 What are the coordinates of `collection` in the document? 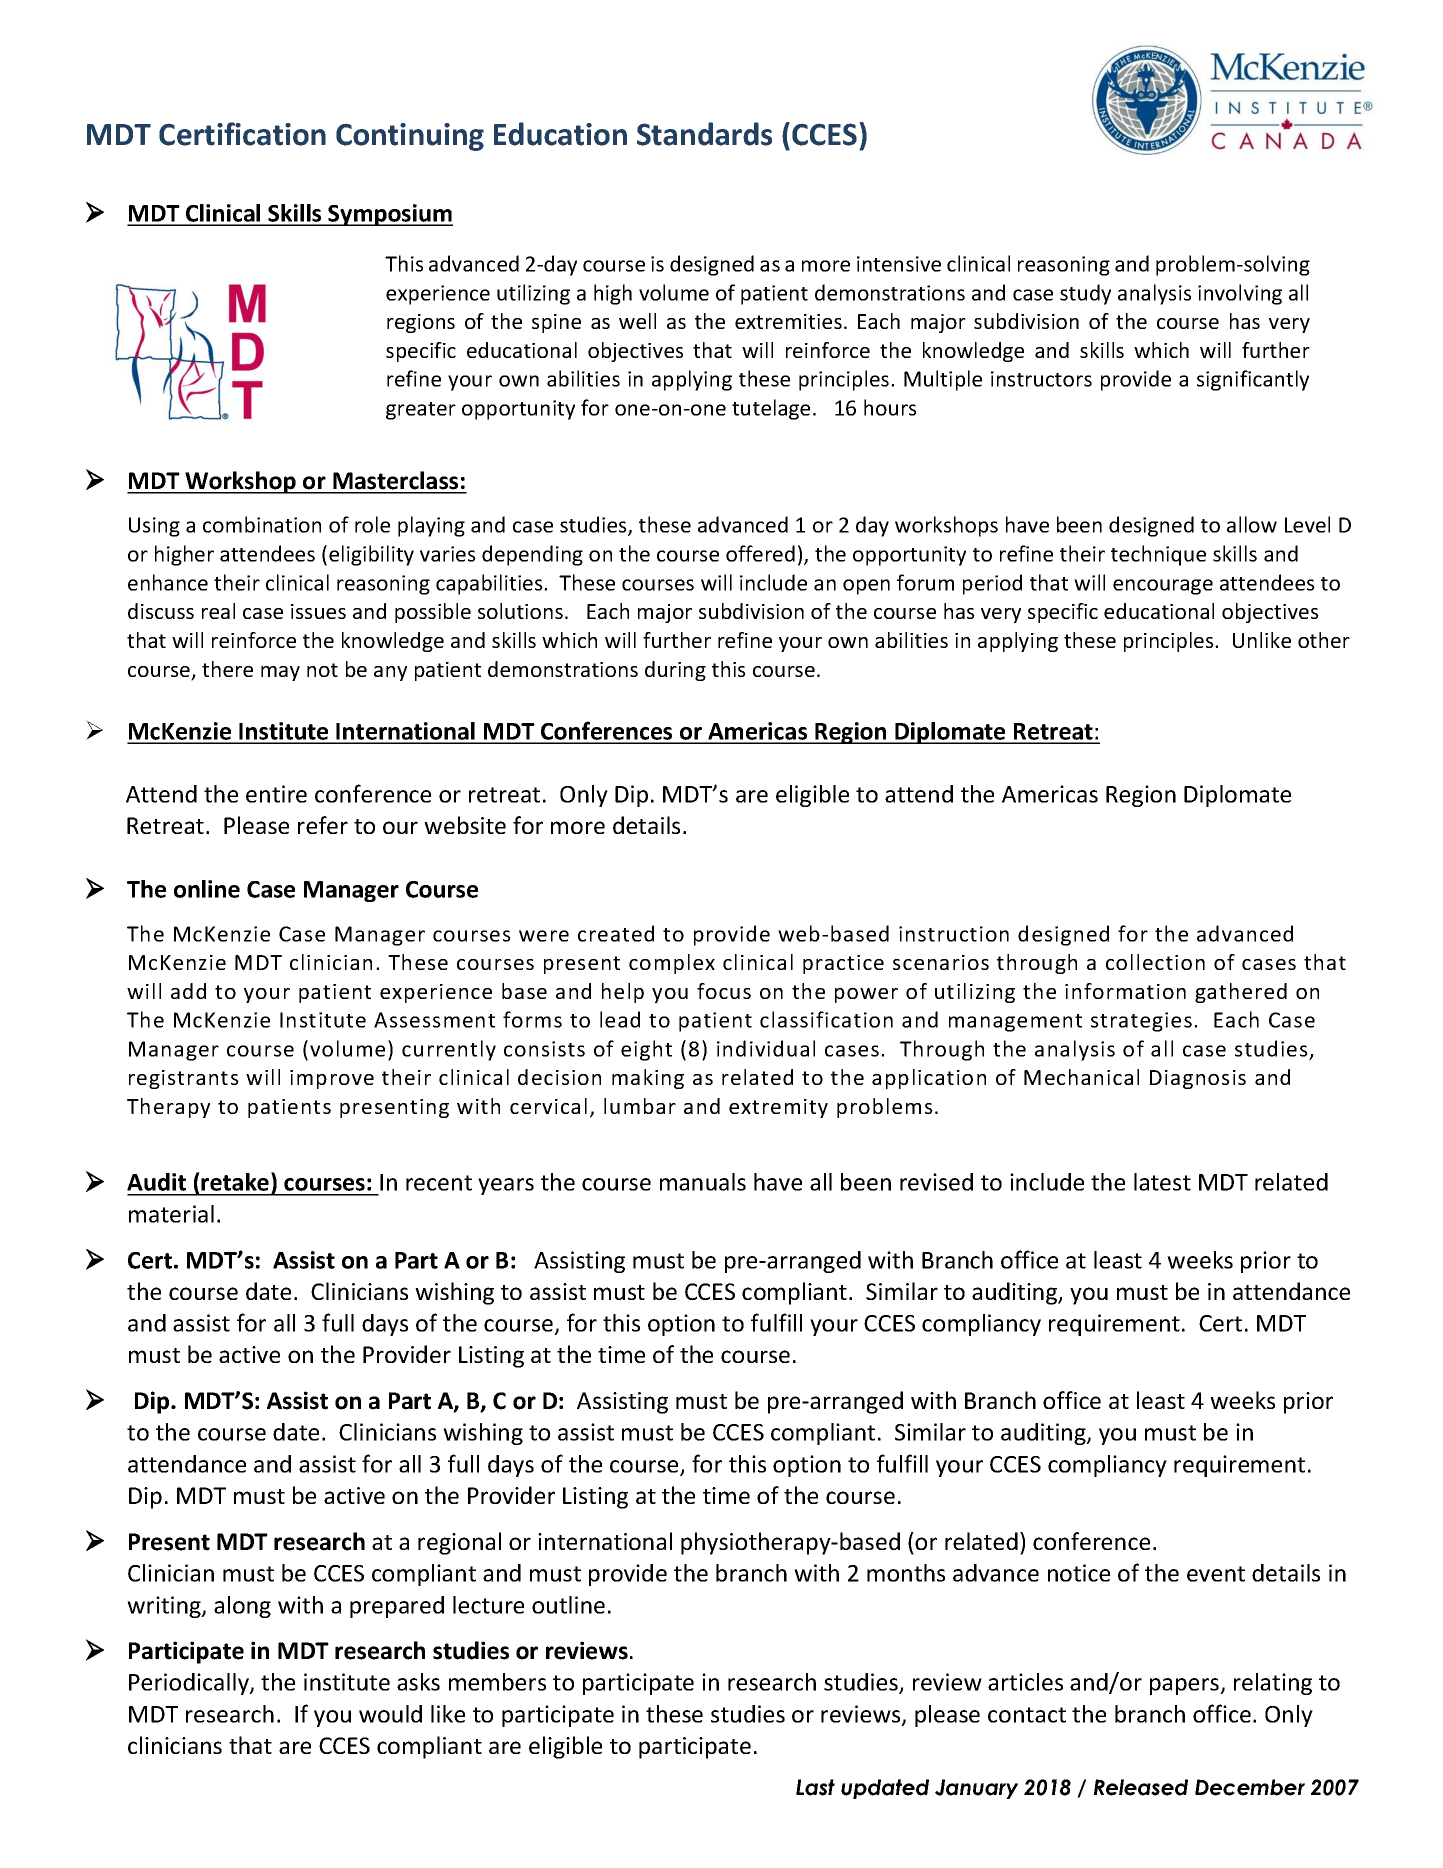 It's located at (1155, 962).
